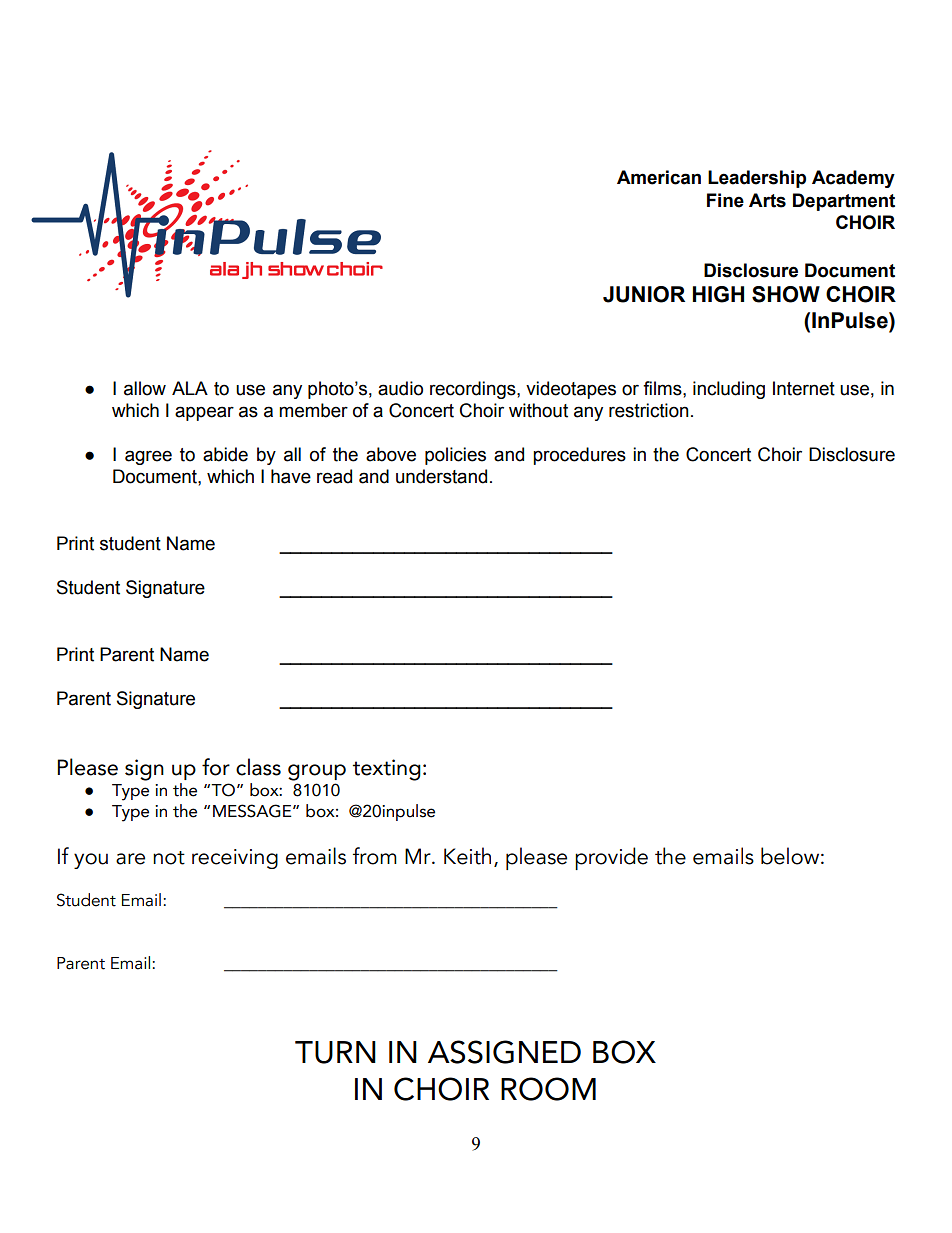 This screenshot has height=1233, width=952. Describe the element at coordinates (335, 1052) in the screenshot. I see `TURN` at that location.
